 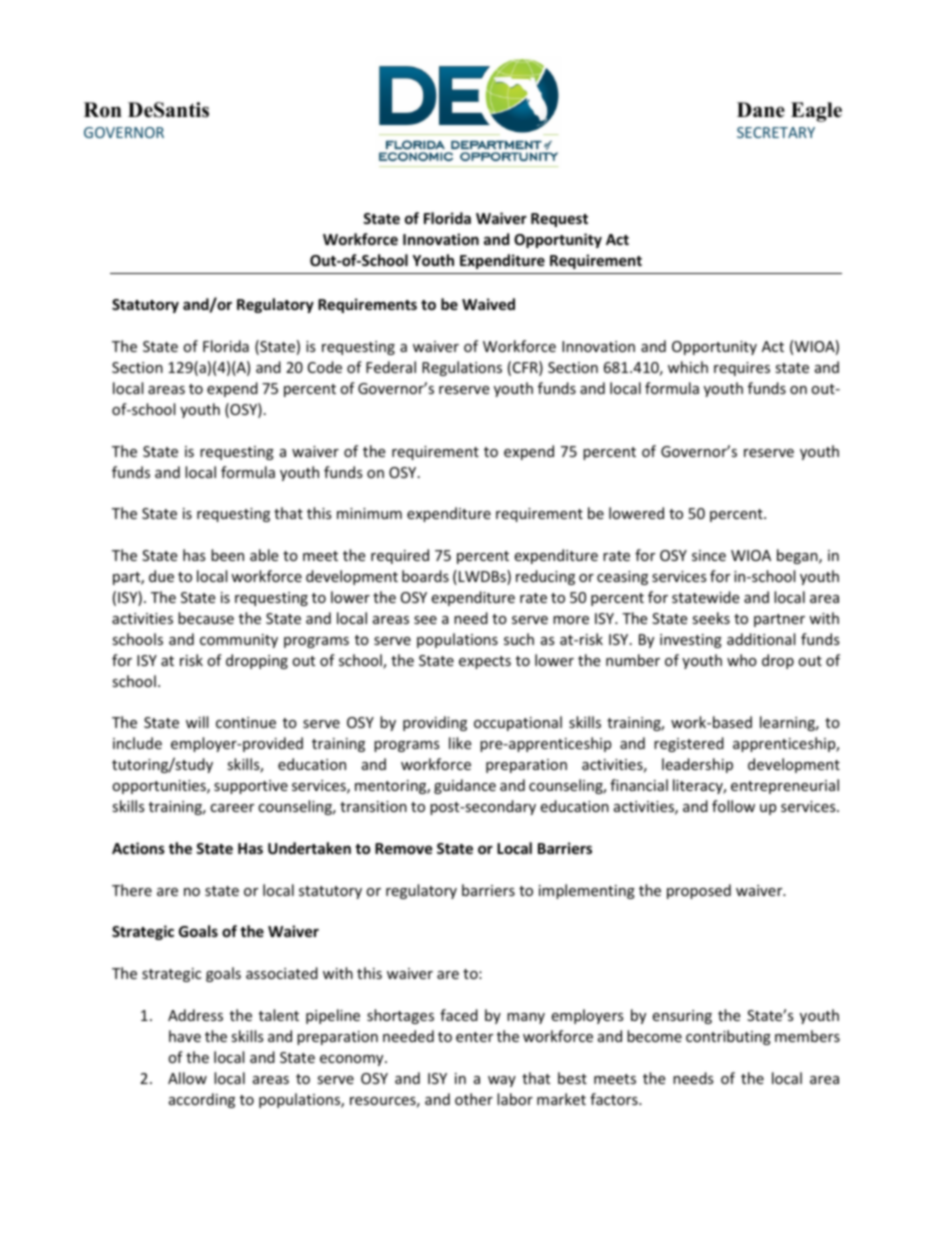 What do you see at coordinates (488, 304) in the page?
I see `Waived` at bounding box center [488, 304].
